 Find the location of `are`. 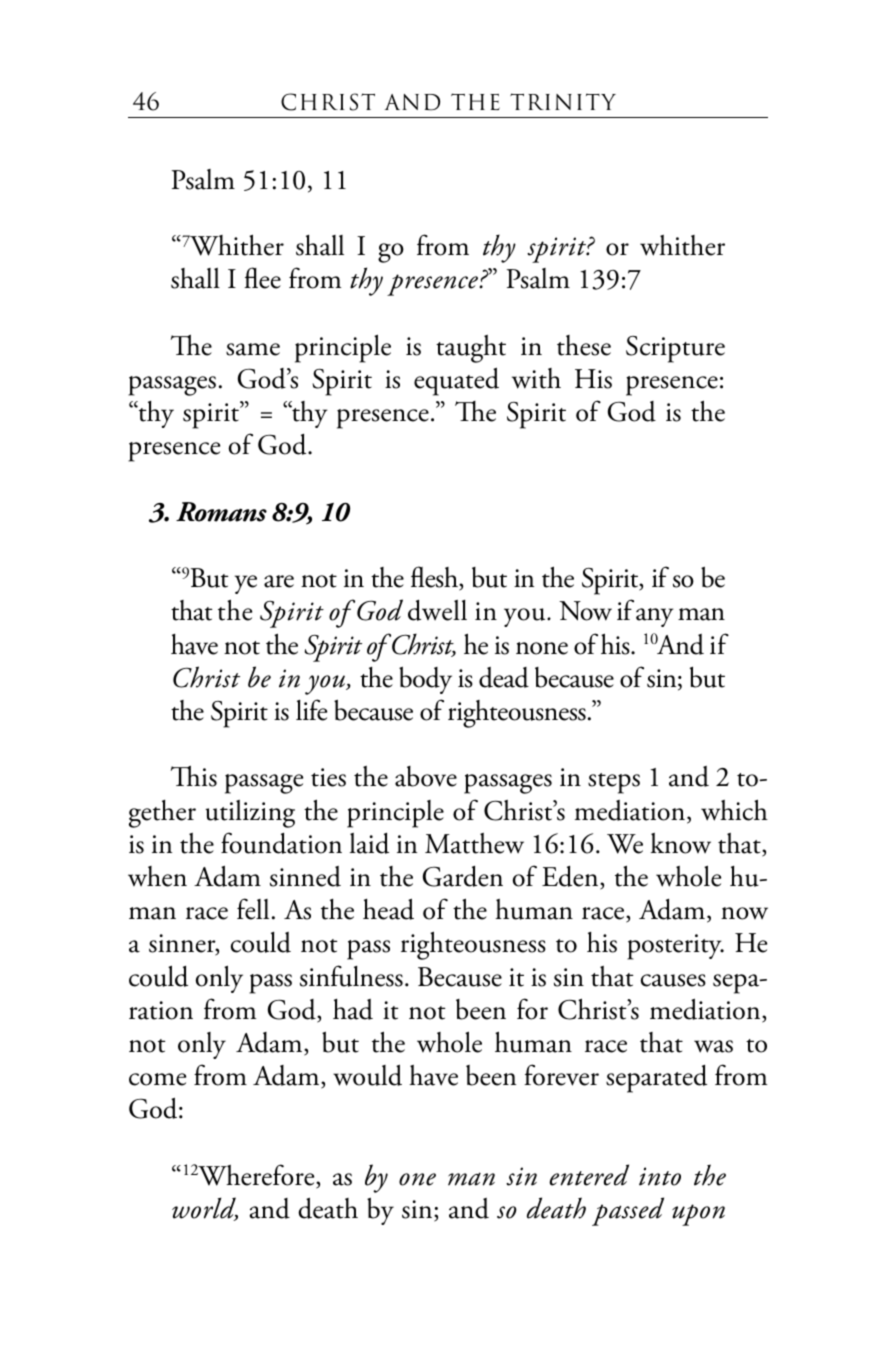

are is located at coordinates (279, 581).
